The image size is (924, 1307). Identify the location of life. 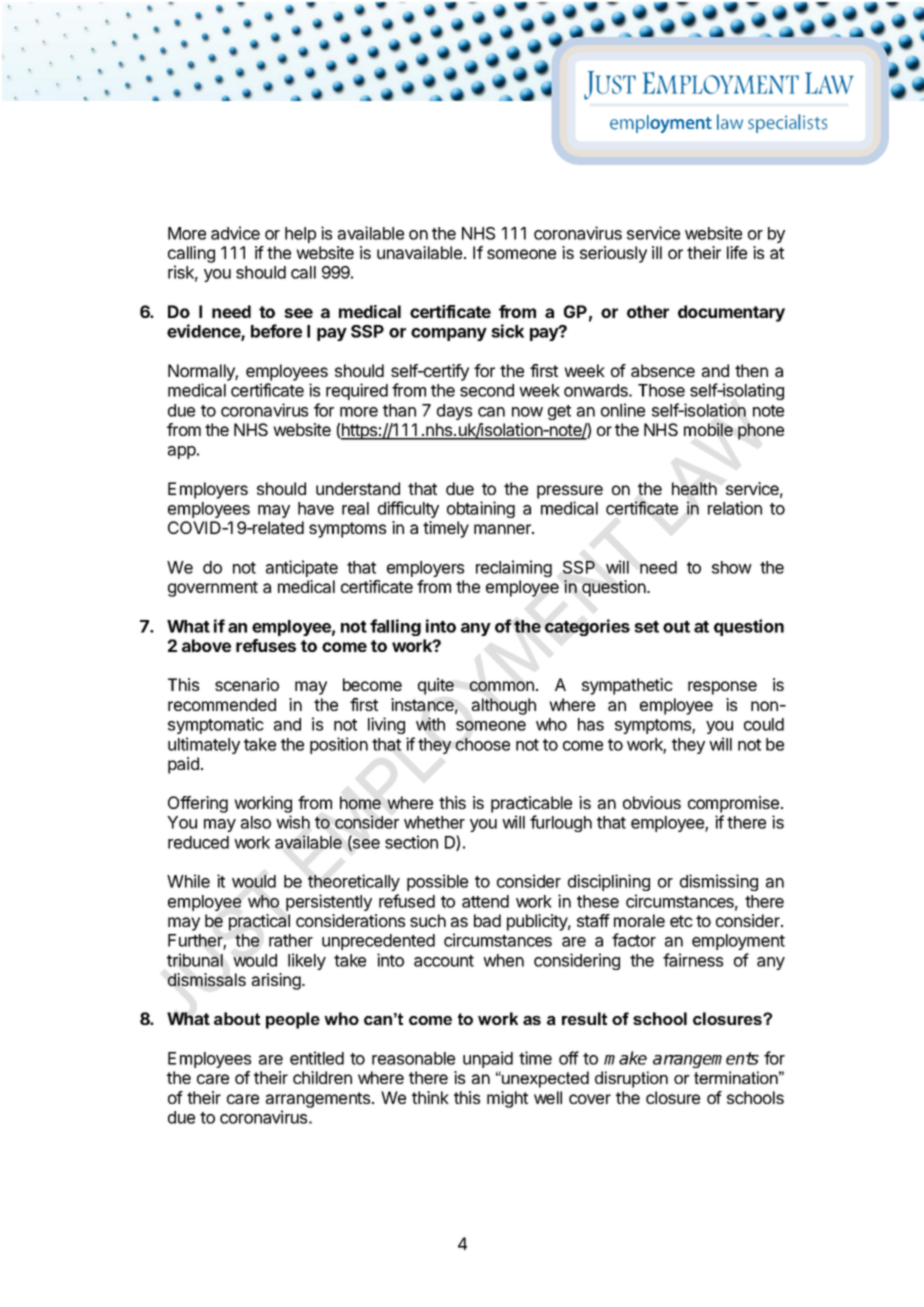
(737, 252).
